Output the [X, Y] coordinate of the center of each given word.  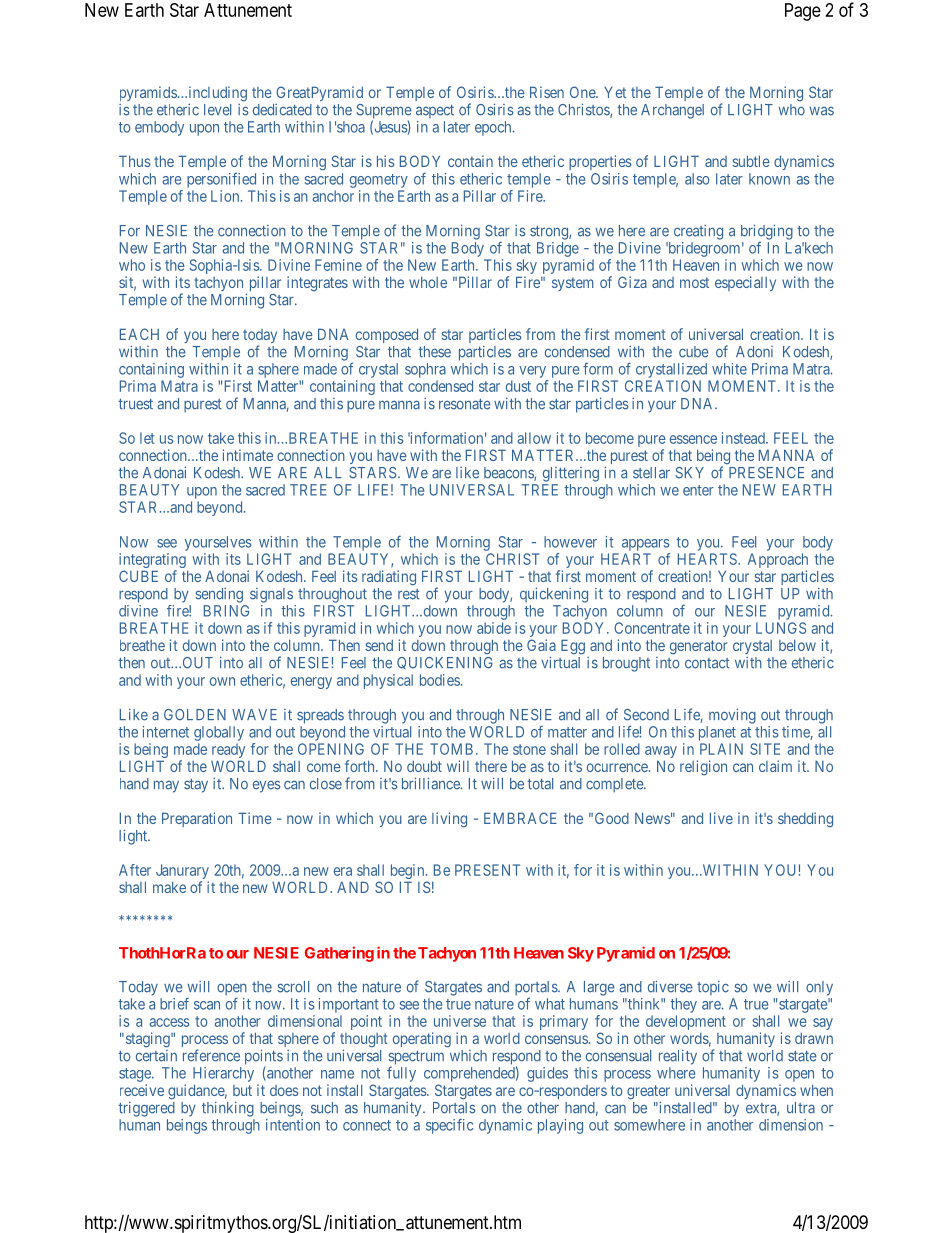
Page [803, 12]
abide [494, 628]
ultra [801, 1108]
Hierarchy [223, 1074]
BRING [226, 611]
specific [449, 1126]
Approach [778, 562]
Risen [547, 92]
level [217, 110]
